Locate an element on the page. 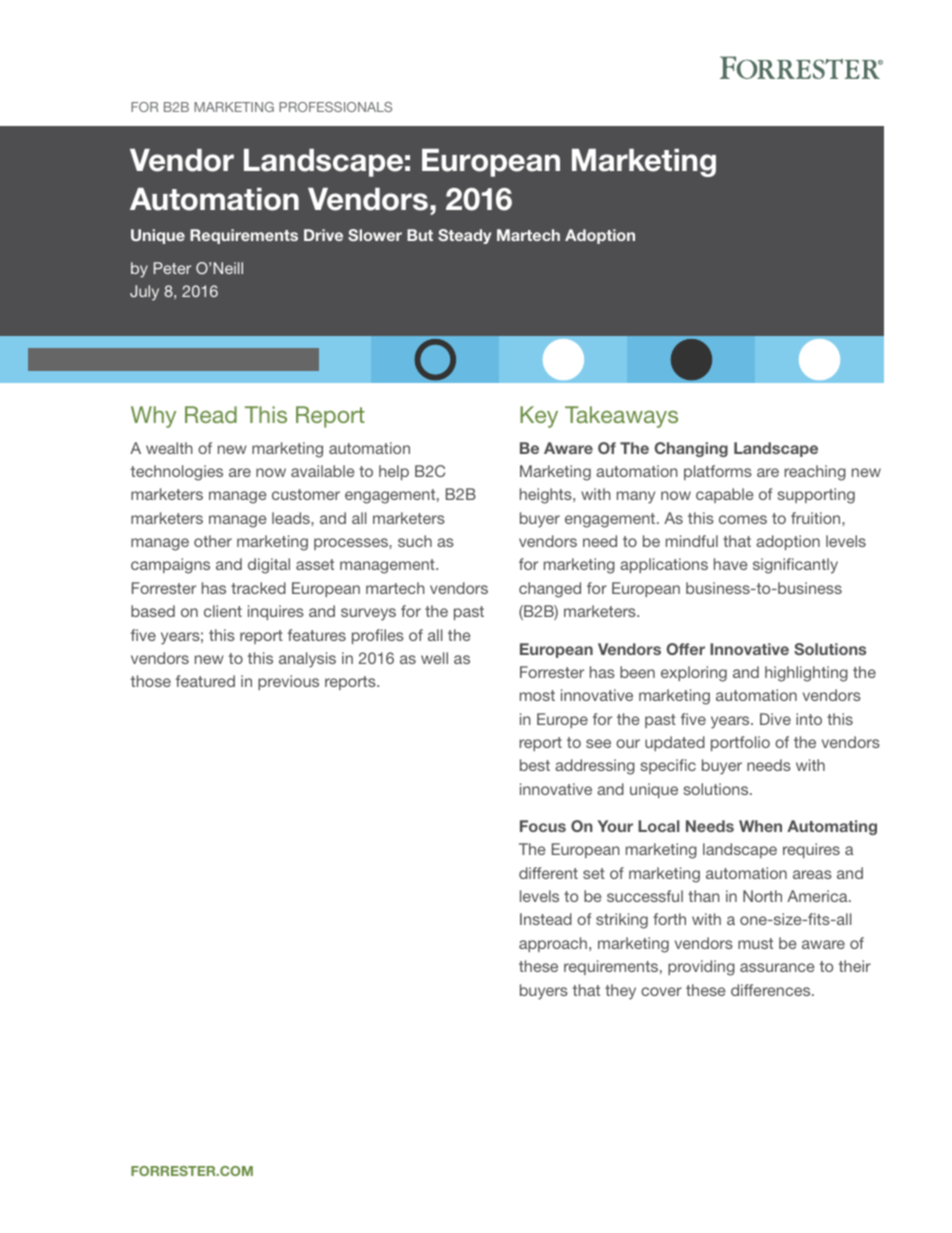  approach is located at coordinates (553, 944).
